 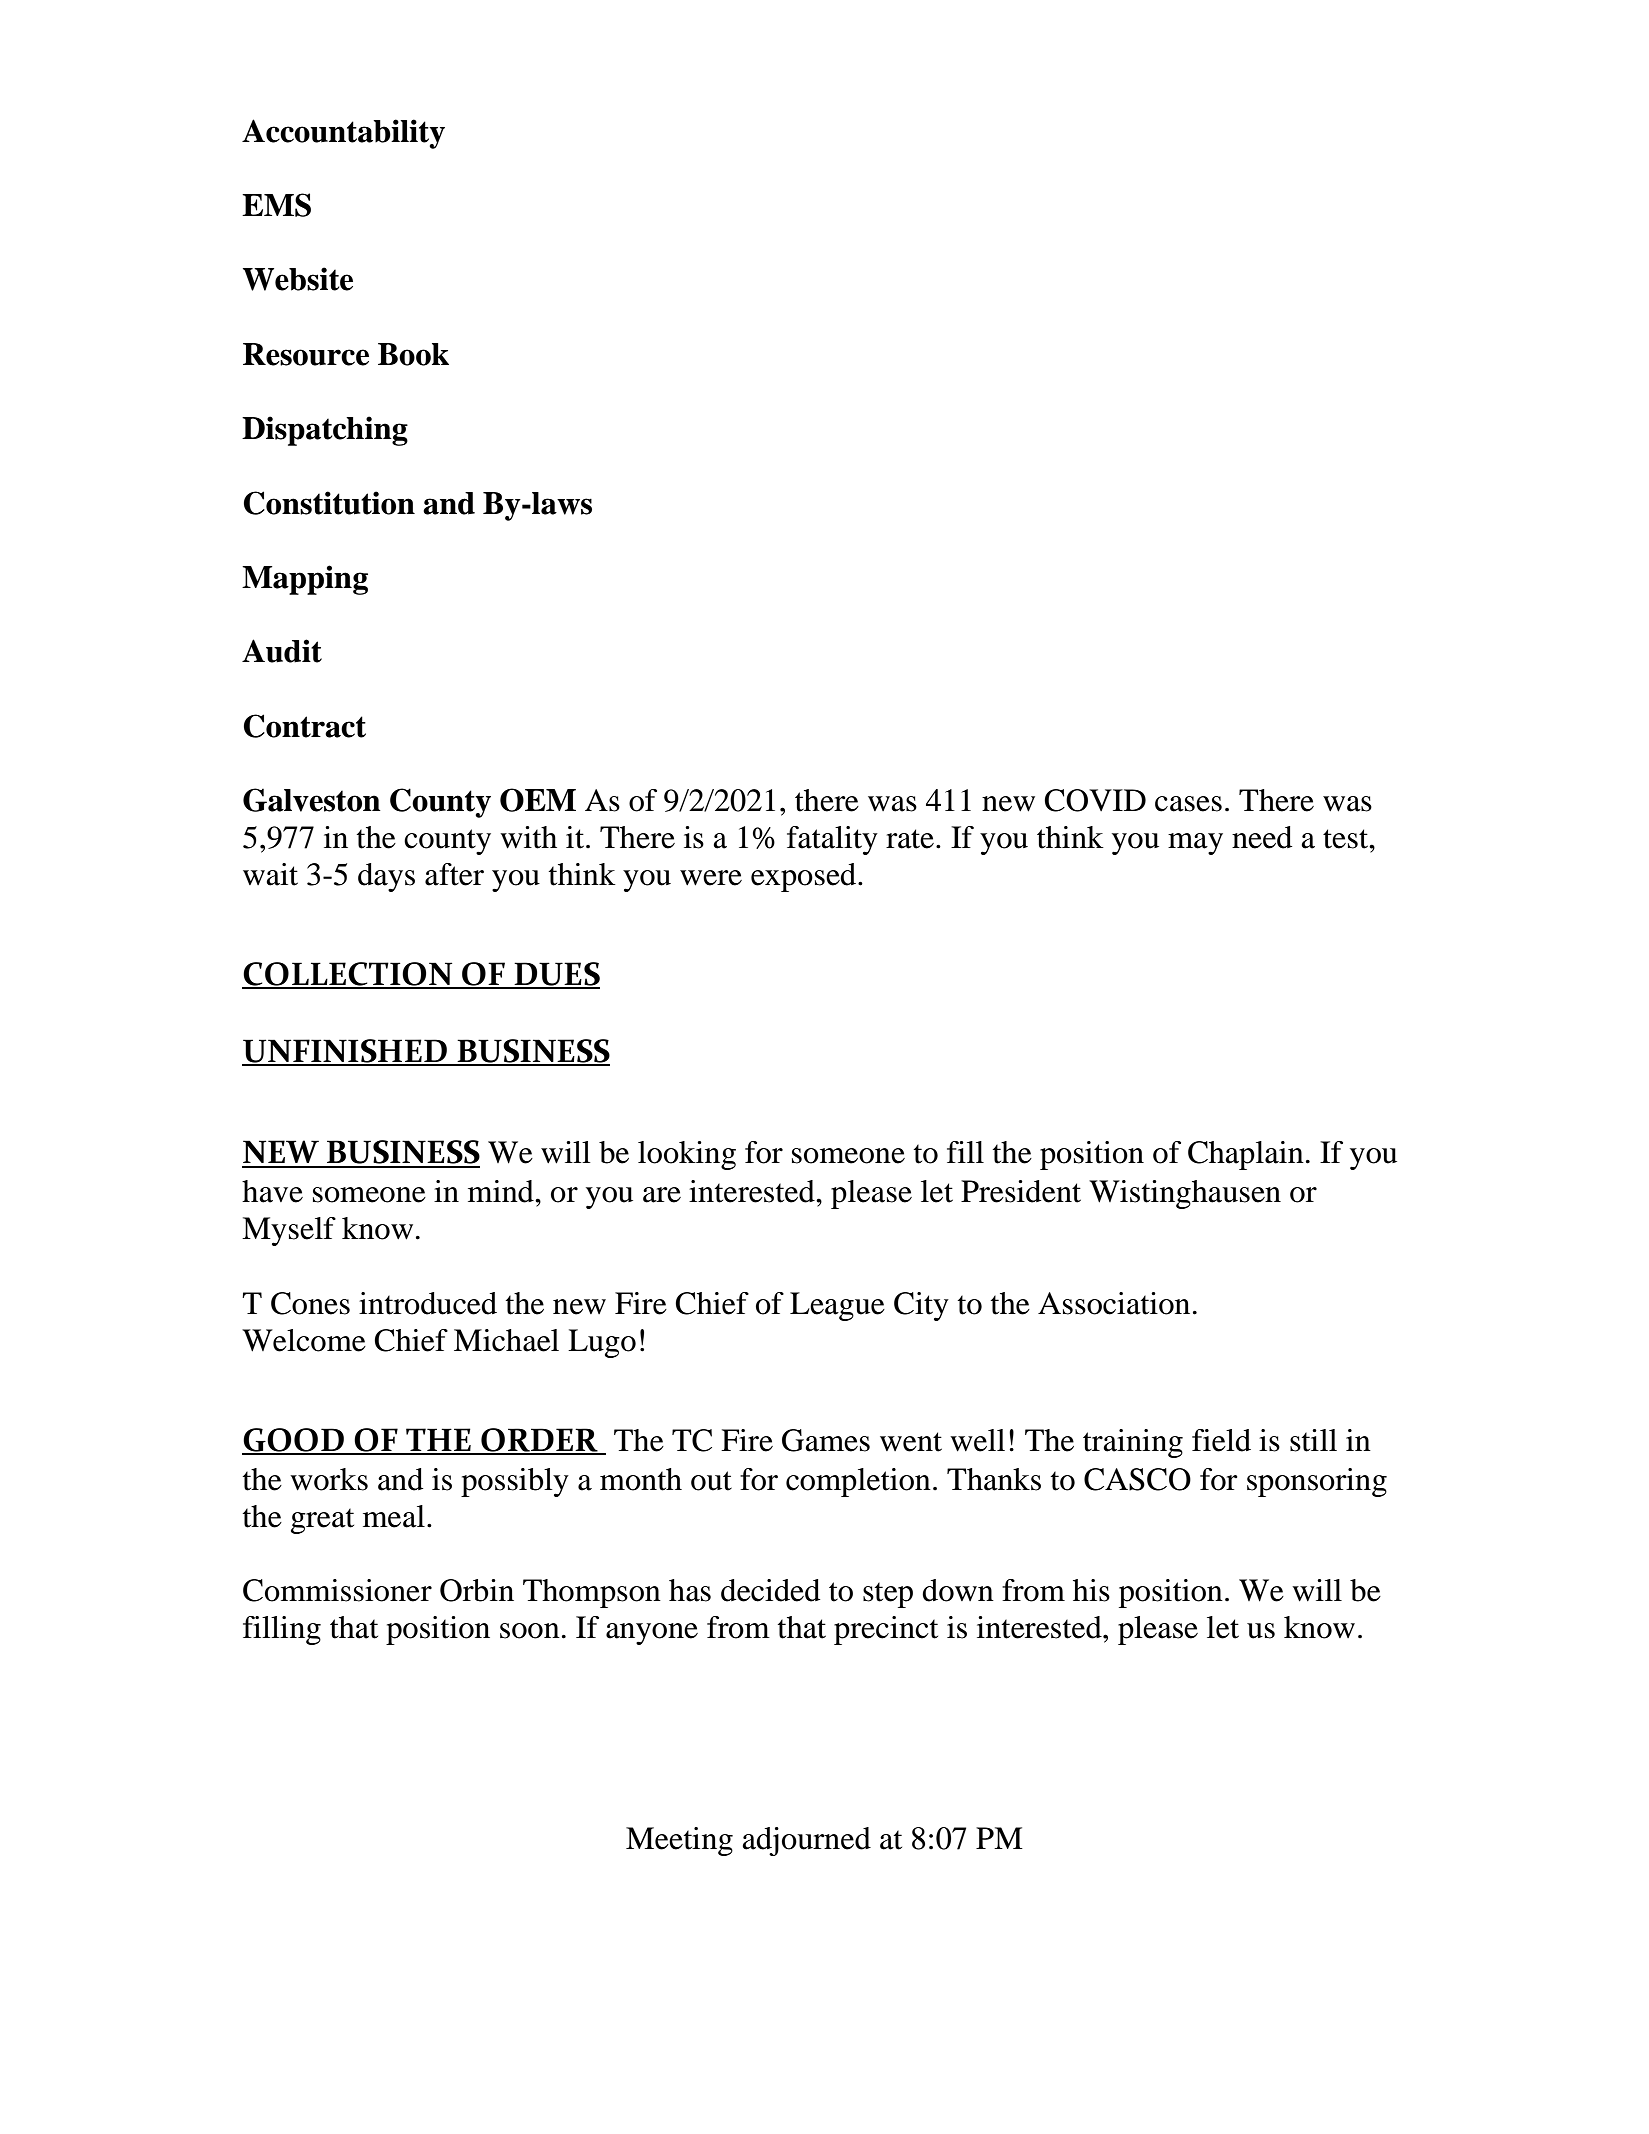 What do you see at coordinates (343, 134) in the screenshot?
I see `Accountability` at bounding box center [343, 134].
